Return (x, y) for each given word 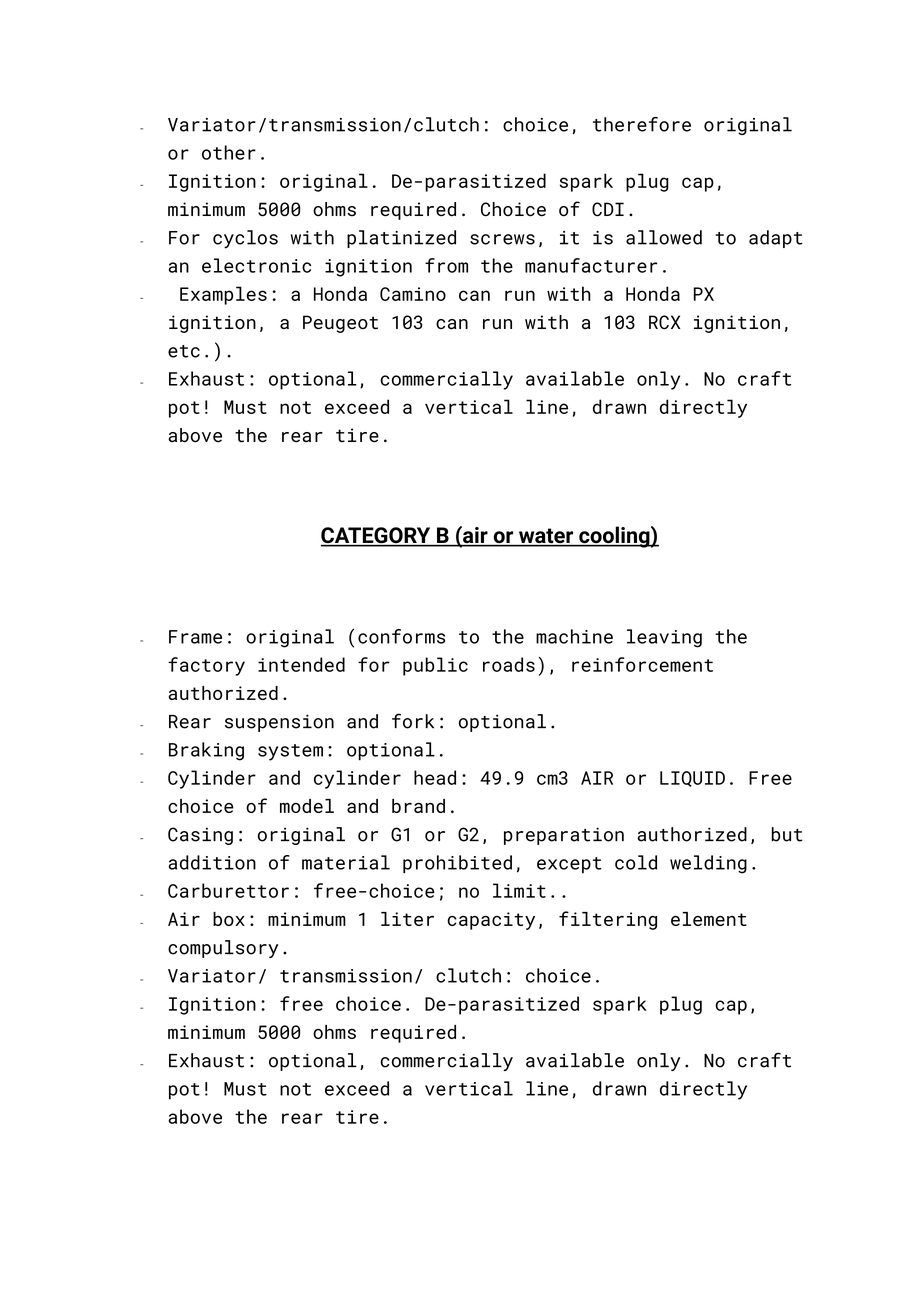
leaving (664, 638)
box (229, 919)
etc (184, 351)
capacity (491, 921)
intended (301, 664)
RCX (665, 322)
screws (502, 239)
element (709, 919)
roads (509, 664)
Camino (413, 294)
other (229, 152)
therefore (642, 124)
